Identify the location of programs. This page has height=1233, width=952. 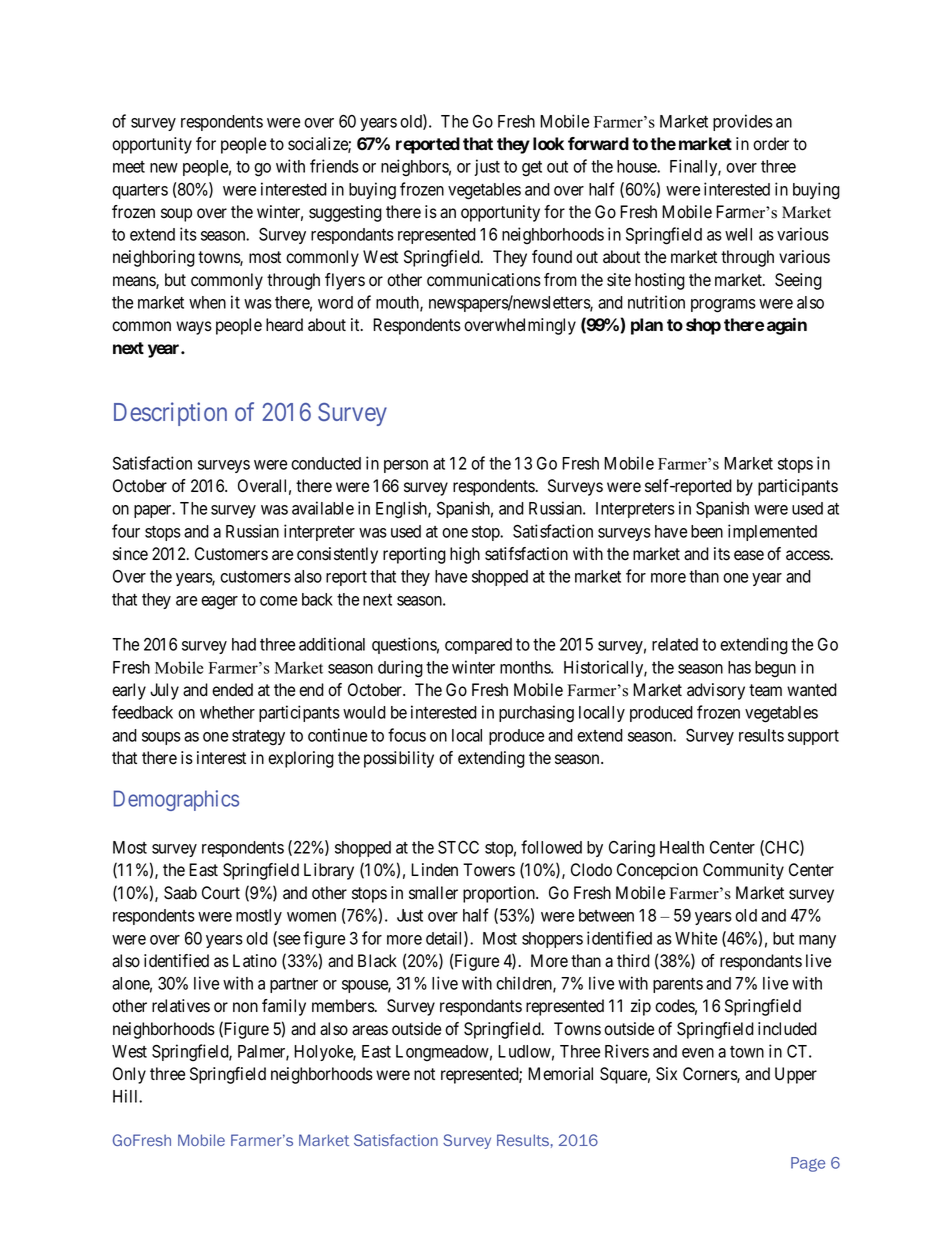
(723, 306).
